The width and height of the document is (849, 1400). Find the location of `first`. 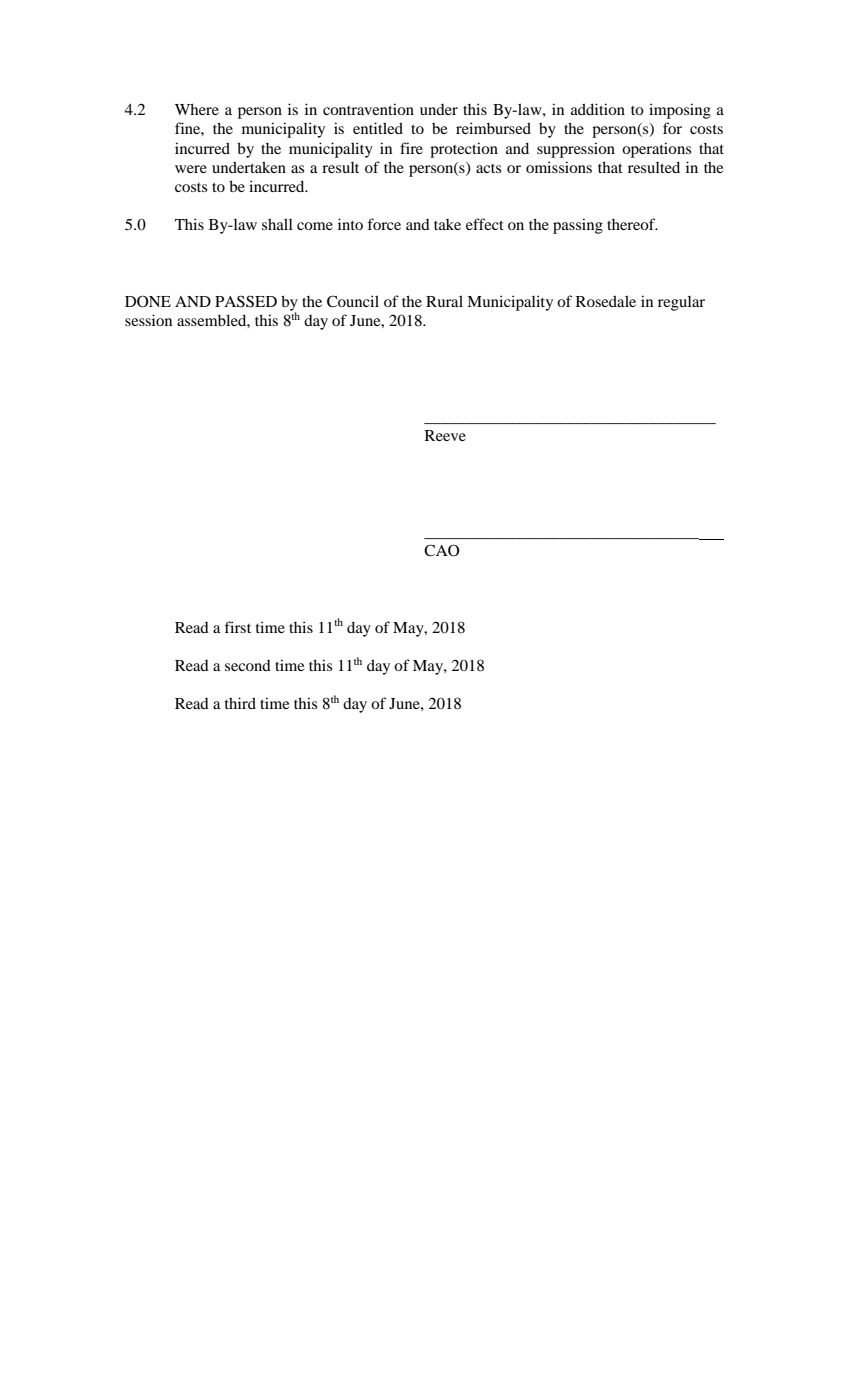

first is located at coordinates (237, 627).
